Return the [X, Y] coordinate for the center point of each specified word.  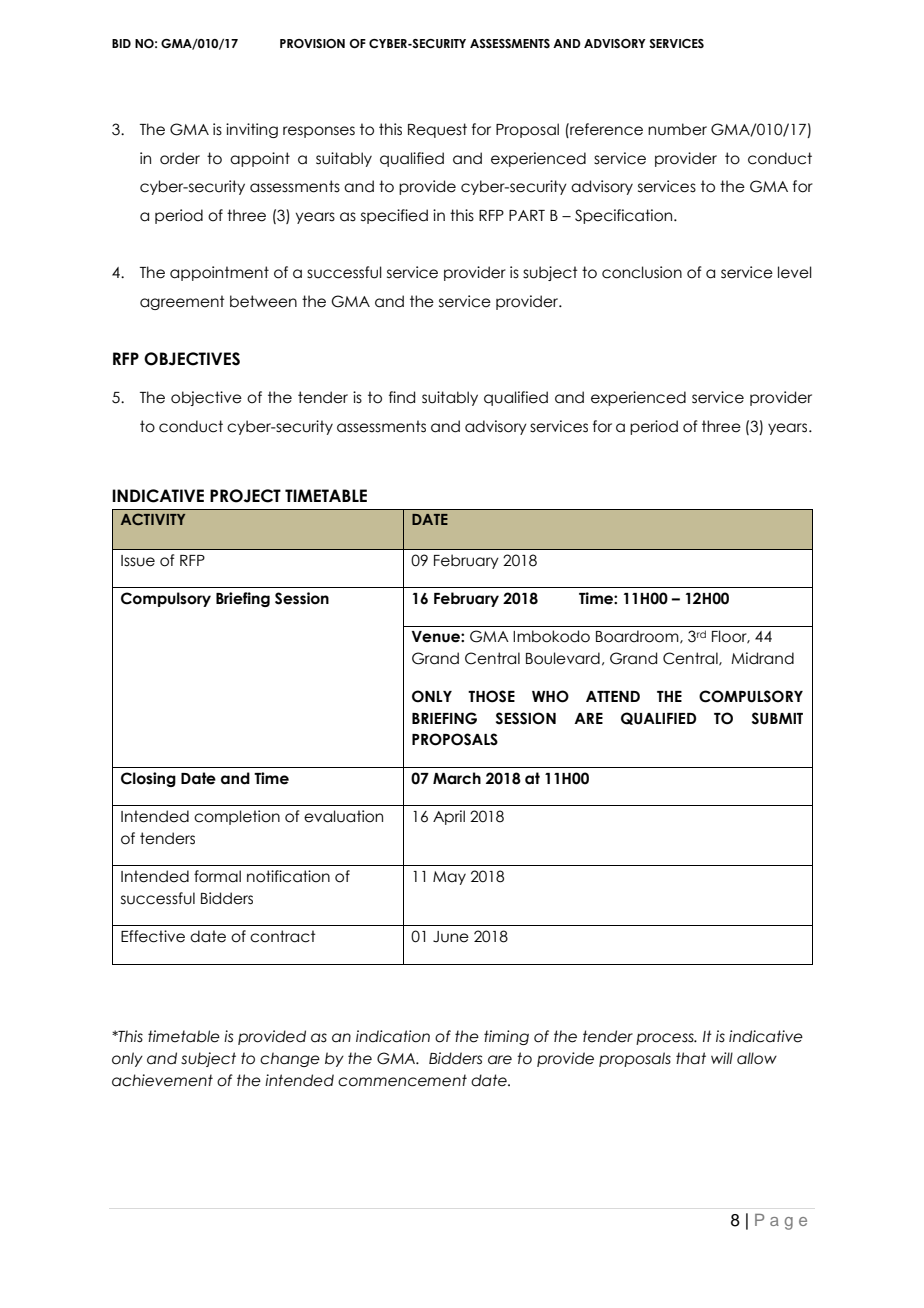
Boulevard [563, 658]
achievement [162, 1080]
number [677, 129]
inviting [252, 130]
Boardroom [638, 637]
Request [437, 130]
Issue [138, 561]
